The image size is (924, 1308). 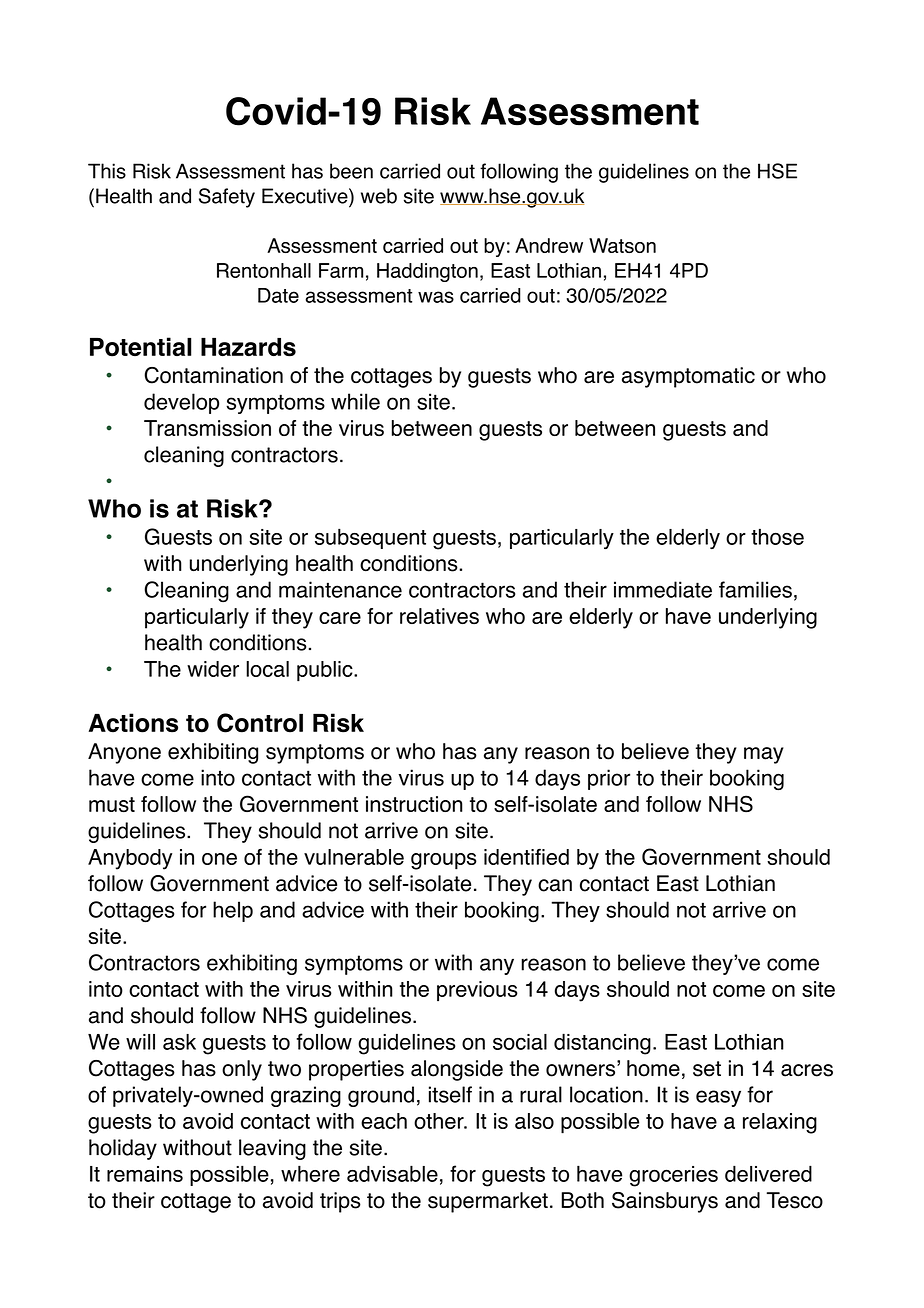 What do you see at coordinates (688, 377) in the screenshot?
I see `asymptomatic` at bounding box center [688, 377].
